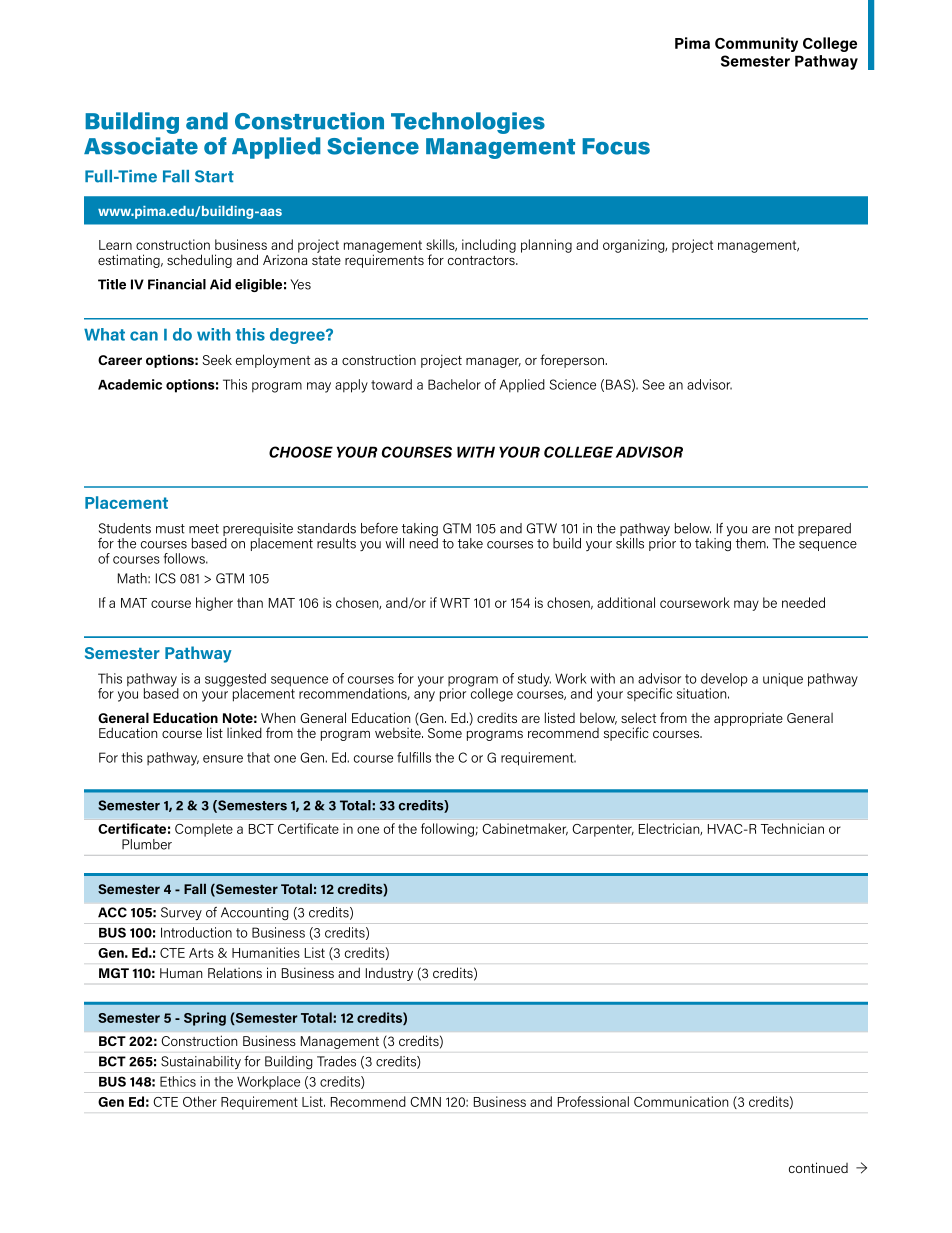 The image size is (952, 1233). I want to click on Associate, so click(141, 146).
